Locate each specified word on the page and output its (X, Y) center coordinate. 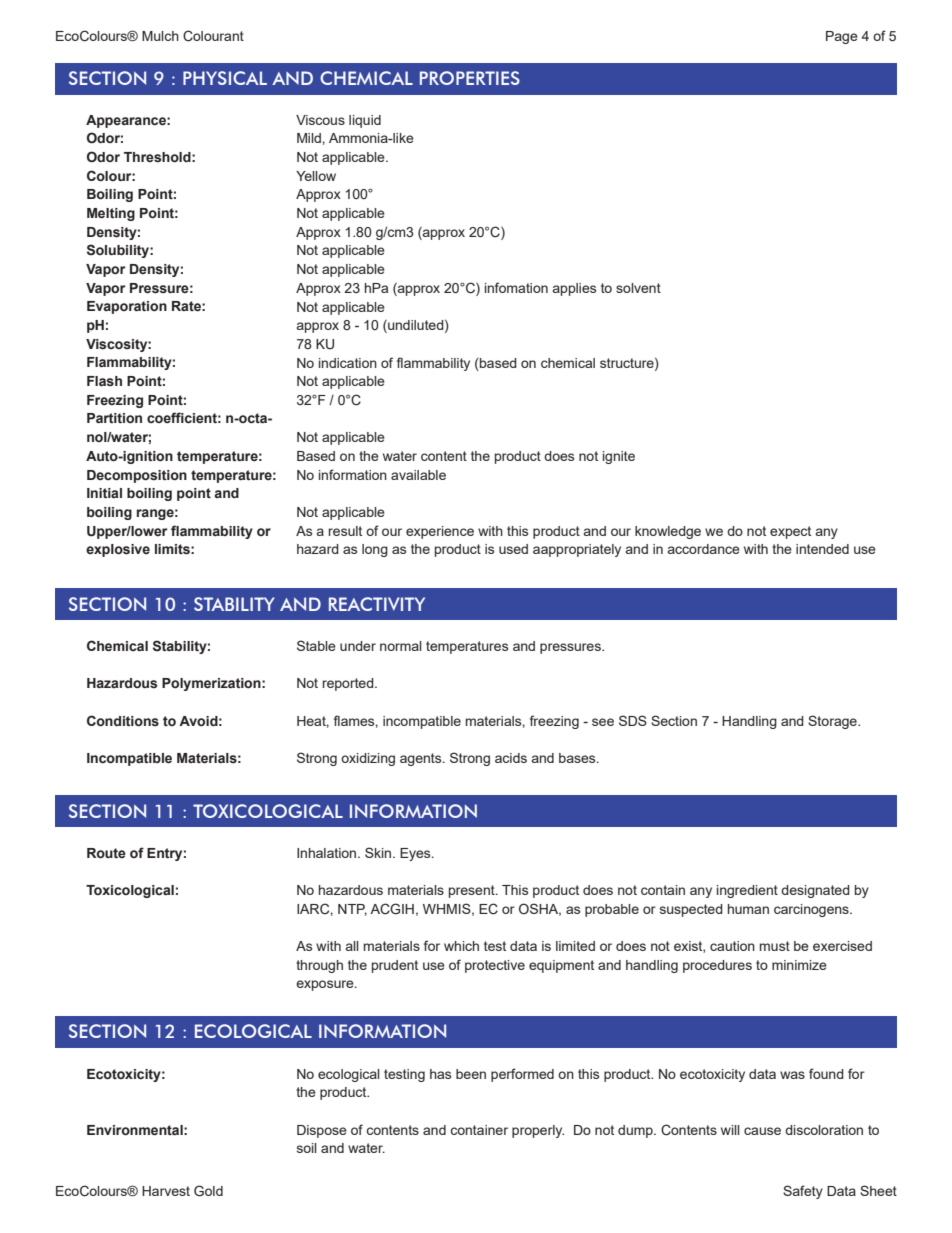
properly (538, 1131)
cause (762, 1131)
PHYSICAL (225, 78)
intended (822, 549)
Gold (208, 1190)
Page (842, 37)
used (513, 549)
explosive (118, 550)
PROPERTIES (470, 78)
